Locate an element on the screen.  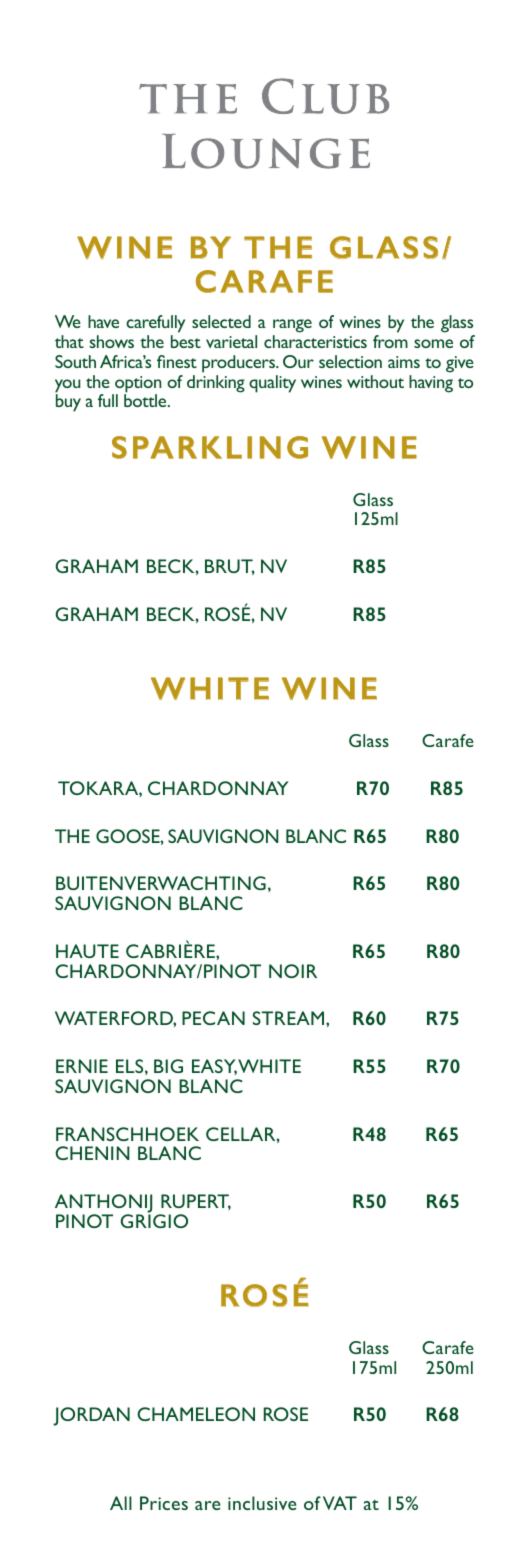
quality is located at coordinates (272, 384).
